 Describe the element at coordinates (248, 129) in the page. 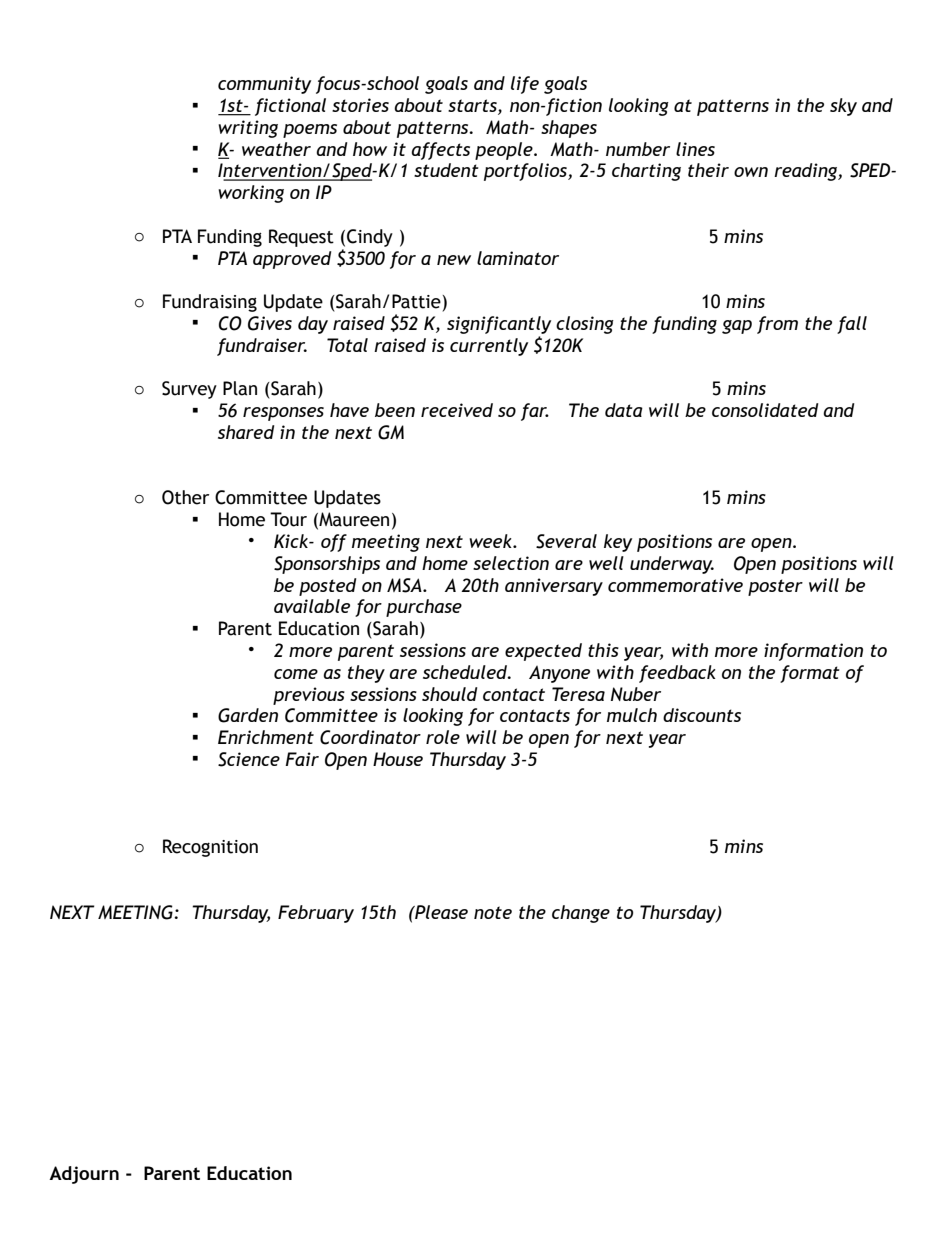

I see `writing` at that location.
